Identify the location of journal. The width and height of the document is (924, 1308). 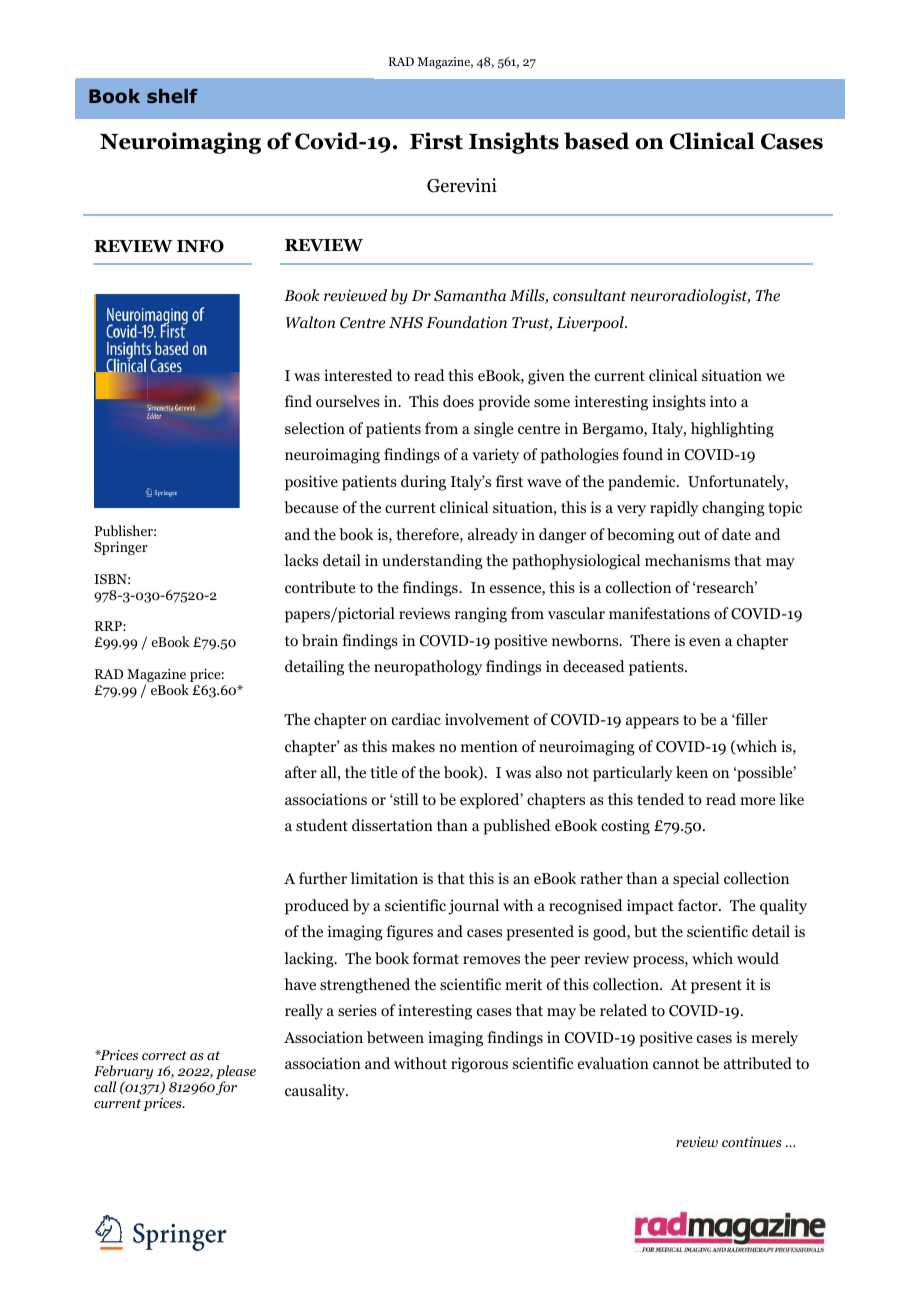
(473, 907).
